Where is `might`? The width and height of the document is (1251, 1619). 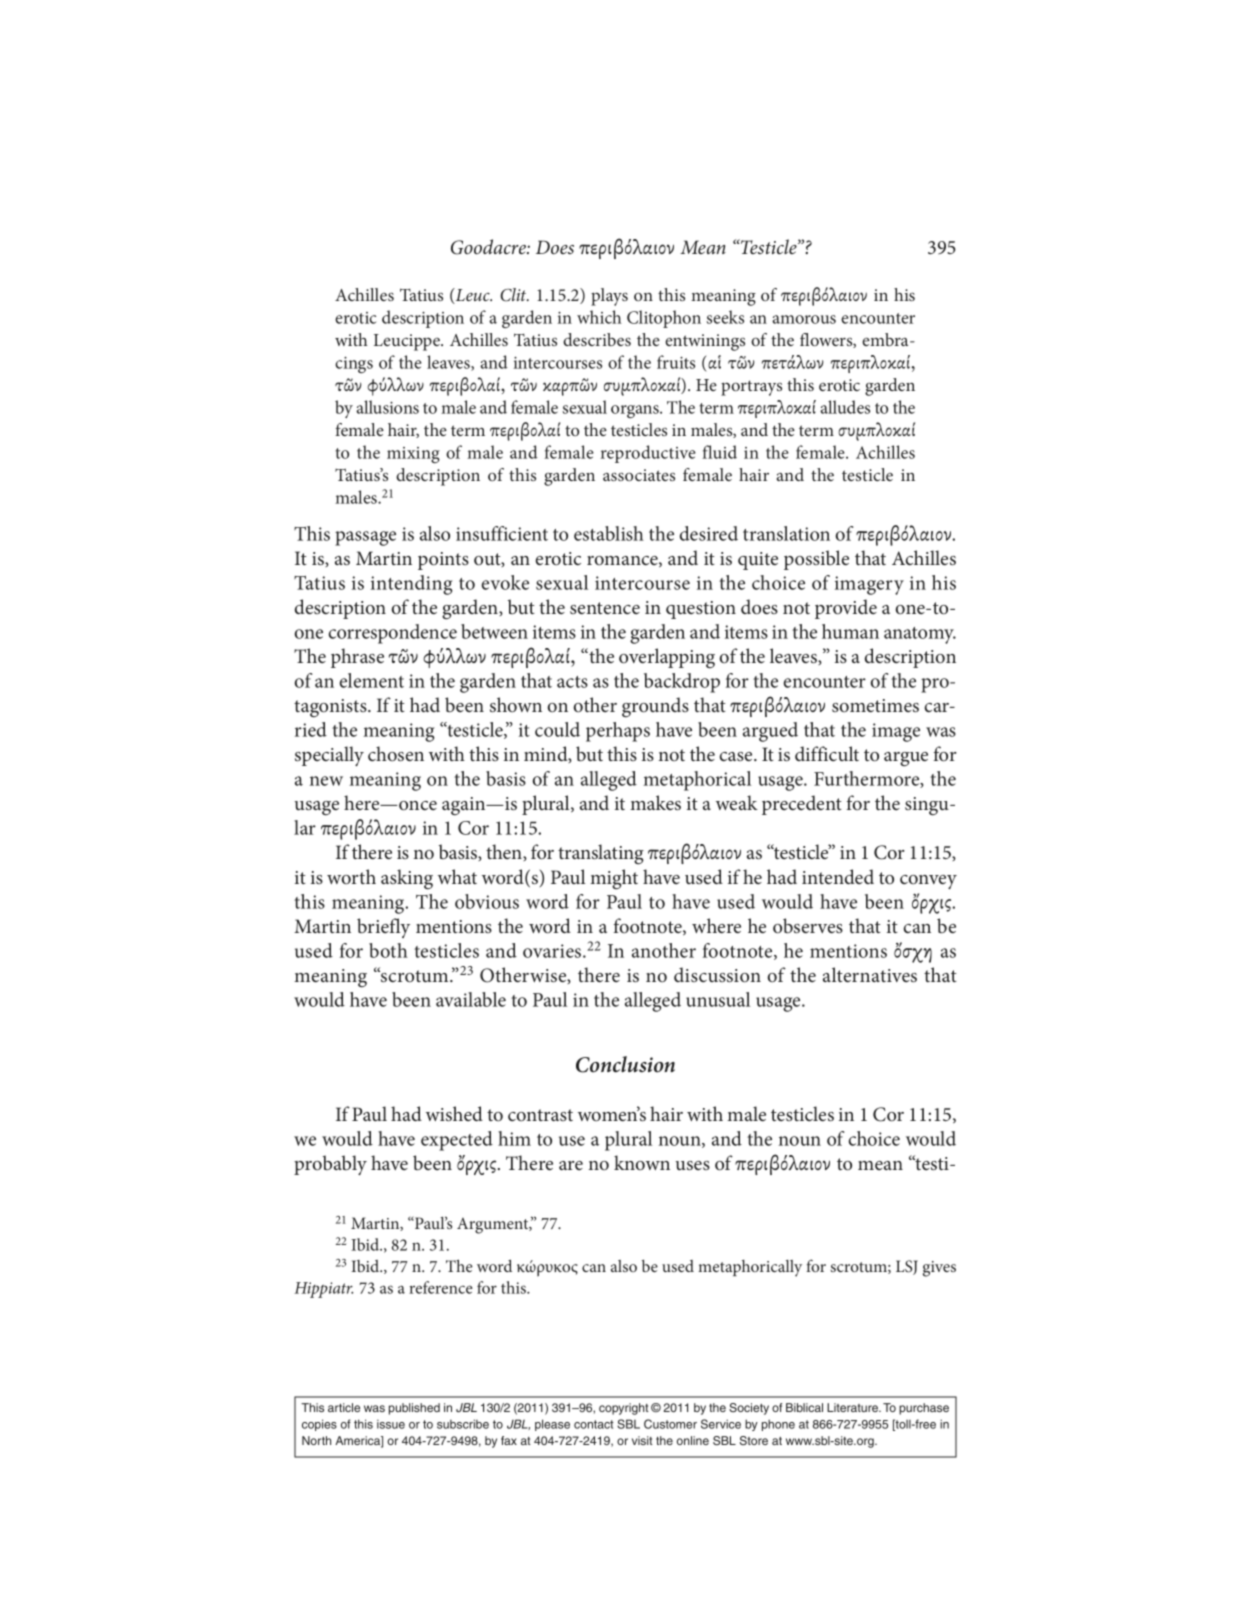 might is located at coordinates (614, 879).
